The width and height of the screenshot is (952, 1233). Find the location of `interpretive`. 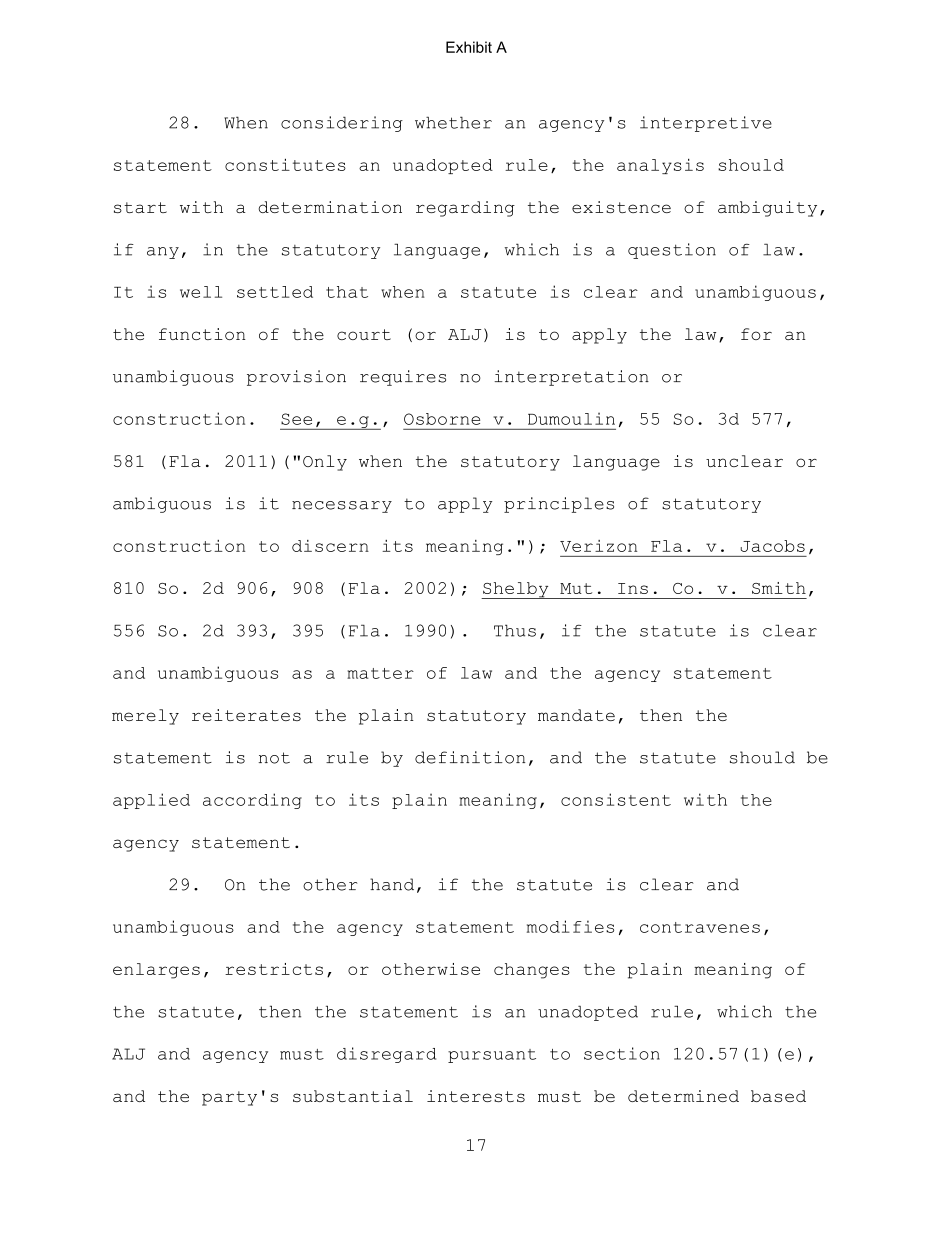

interpretive is located at coordinates (706, 124).
